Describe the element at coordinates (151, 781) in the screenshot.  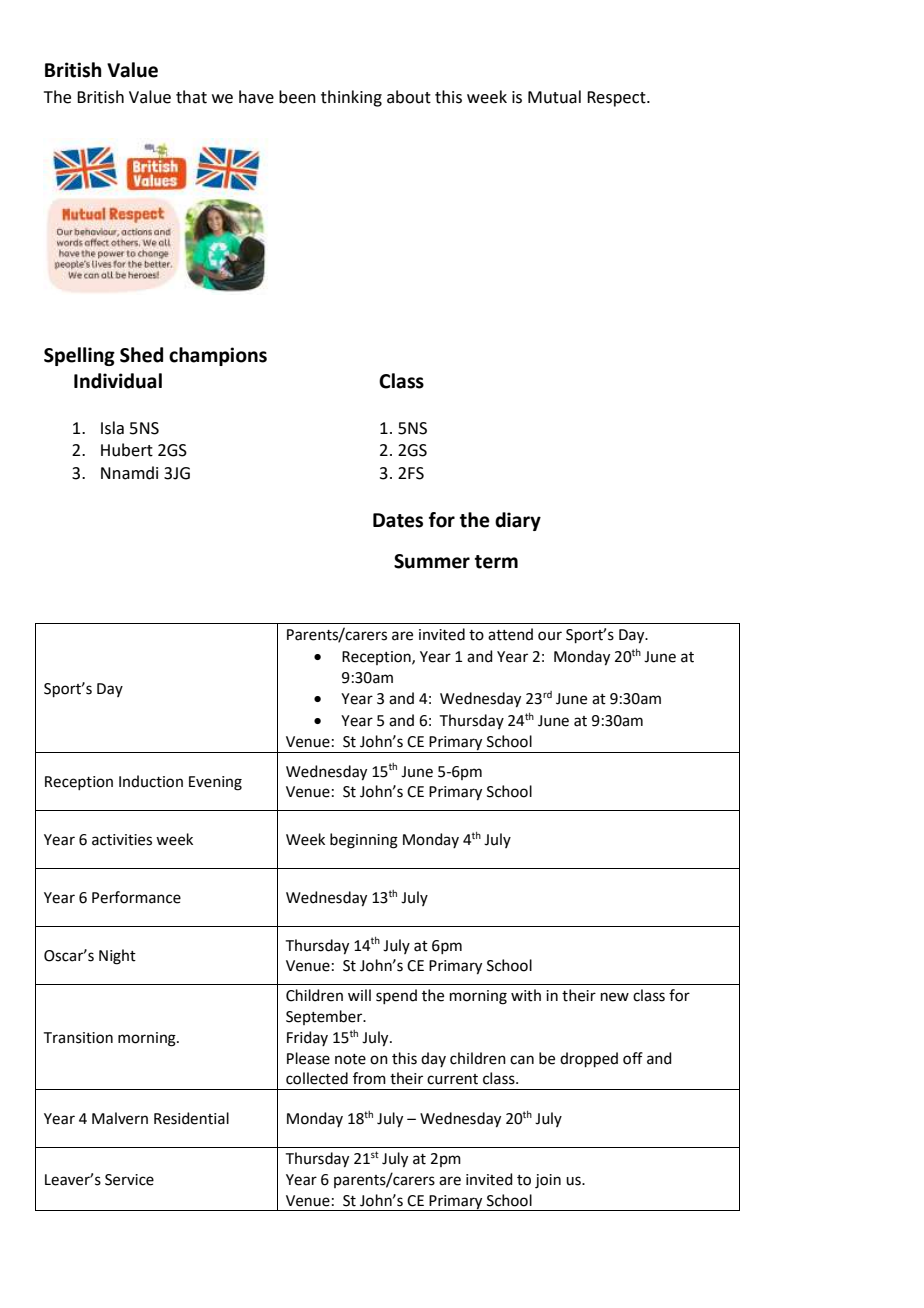
I see `Induction` at that location.
